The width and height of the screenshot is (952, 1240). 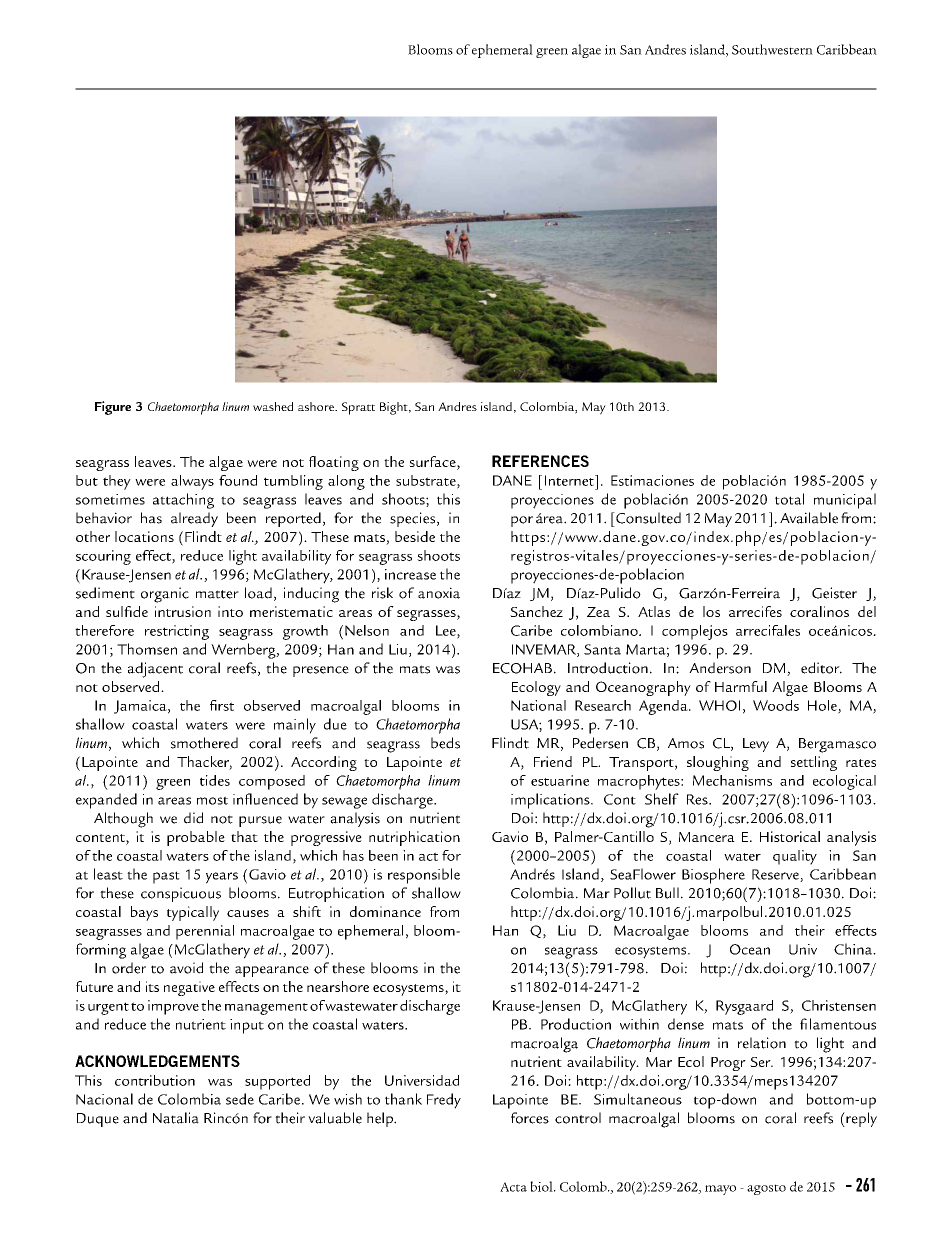 I want to click on Figure, so click(x=113, y=408).
